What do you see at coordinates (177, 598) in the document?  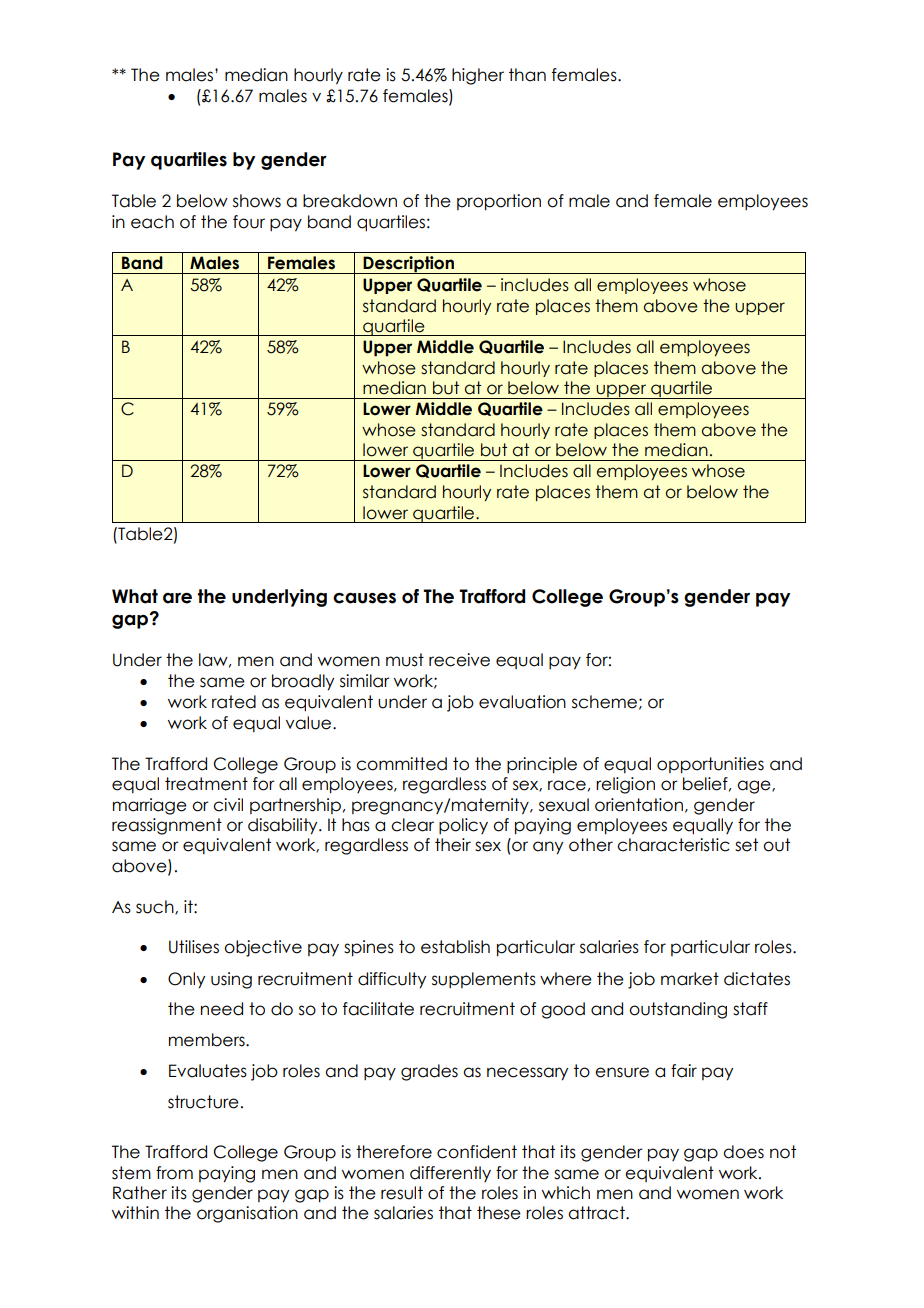 I see `are` at bounding box center [177, 598].
